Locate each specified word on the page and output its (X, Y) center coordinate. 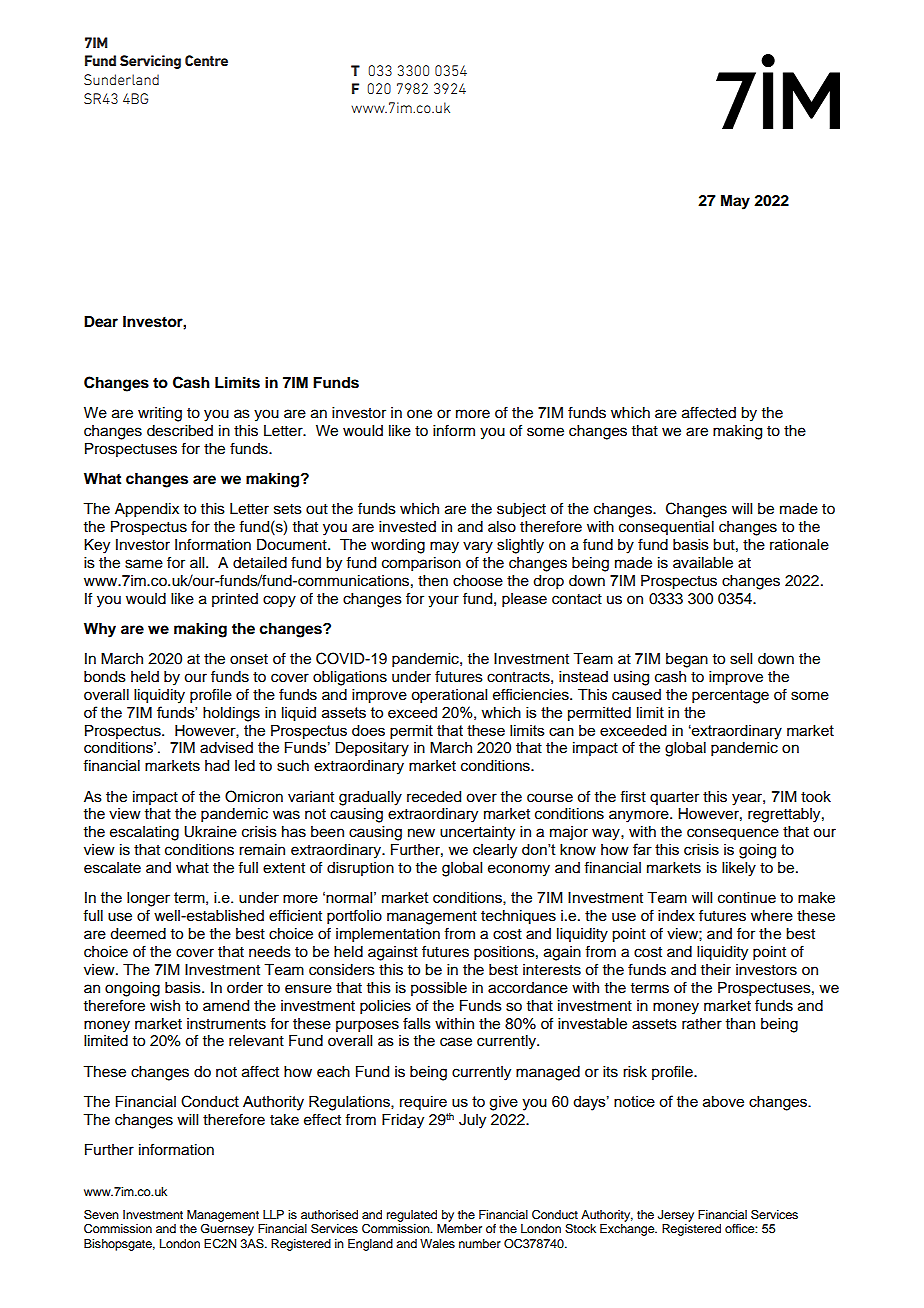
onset (249, 659)
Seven (101, 1214)
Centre (206, 60)
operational (449, 696)
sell (741, 659)
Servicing (150, 62)
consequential (666, 528)
